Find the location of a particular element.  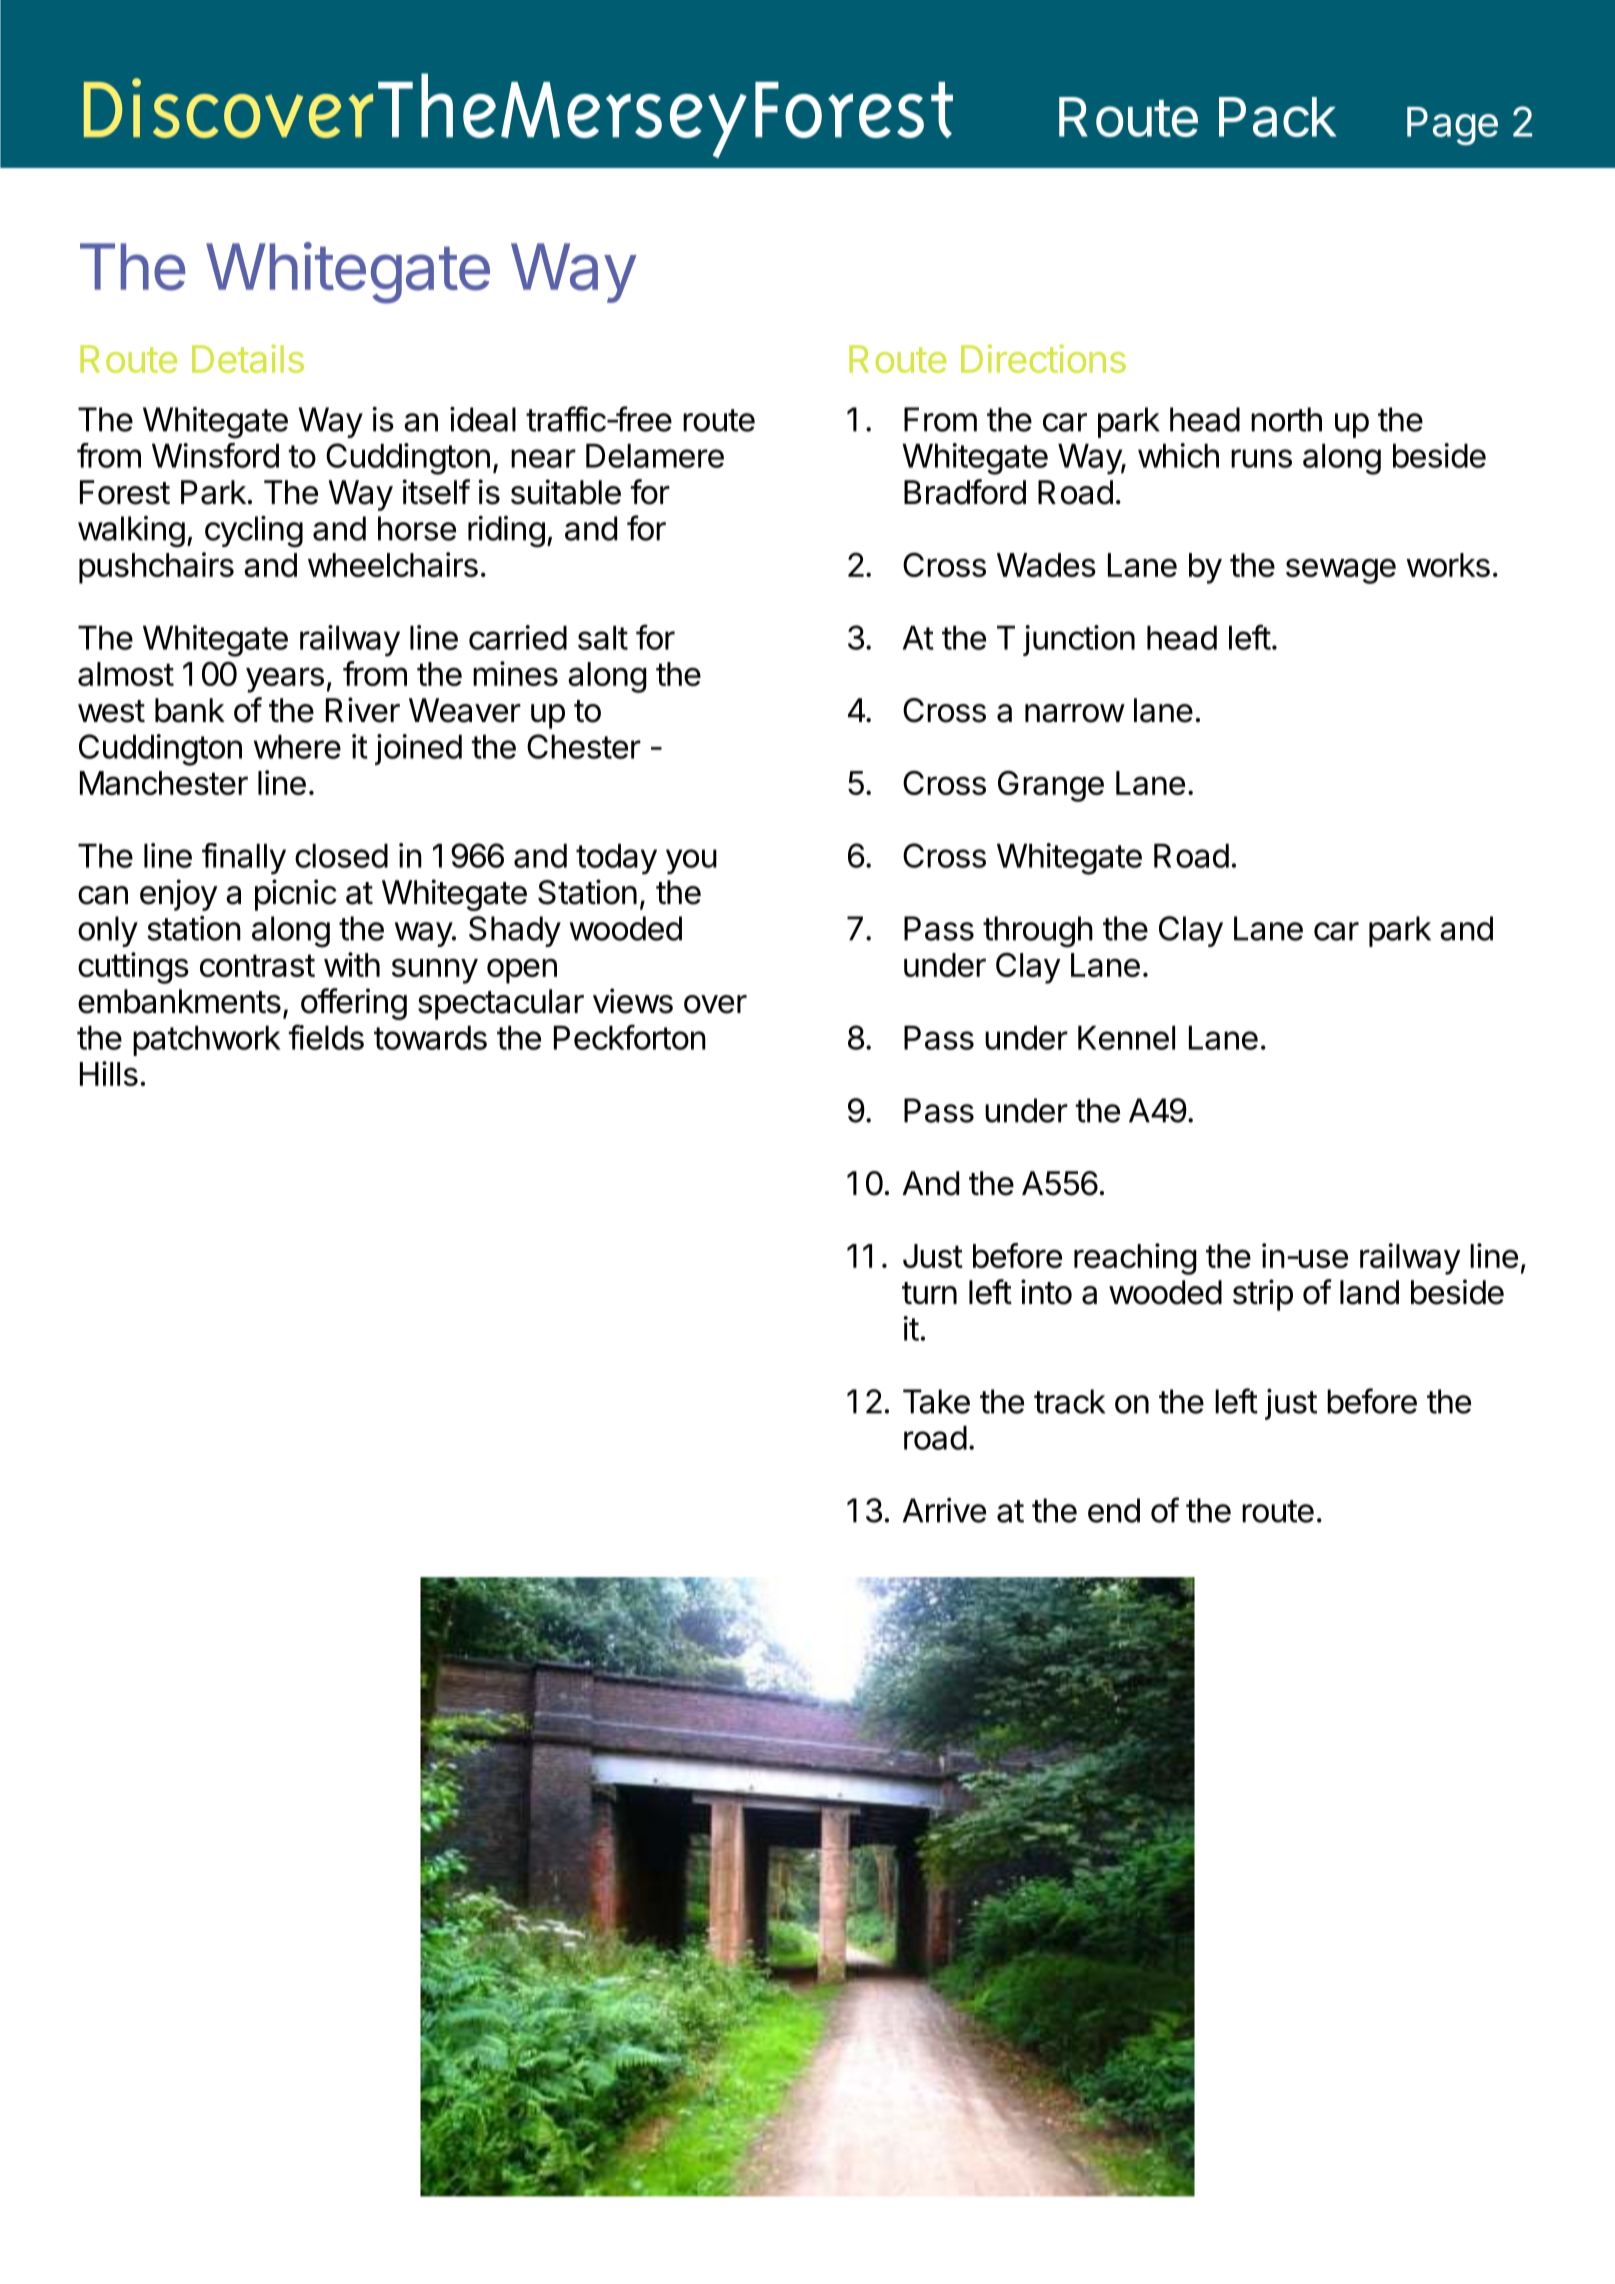

Details is located at coordinates (248, 358).
